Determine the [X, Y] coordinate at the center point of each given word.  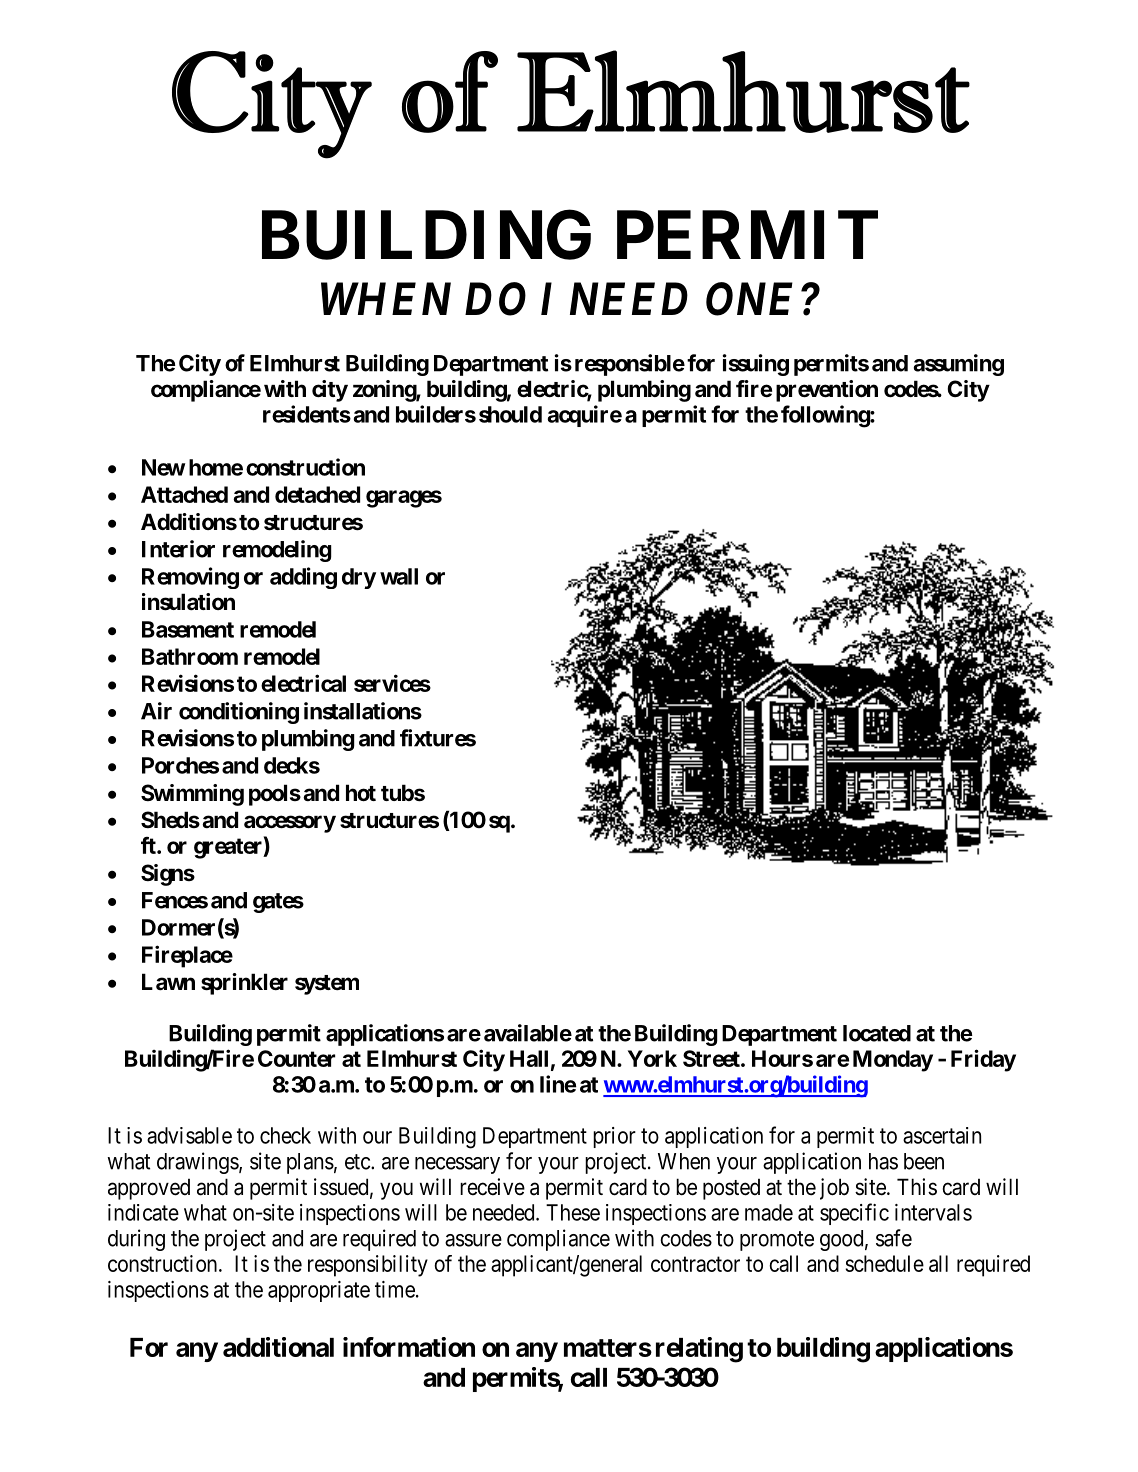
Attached [184, 494]
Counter [296, 1058]
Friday [983, 1060]
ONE [749, 299]
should [510, 414]
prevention [827, 391]
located [877, 1033]
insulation [188, 602]
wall [399, 576]
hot [361, 792]
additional [278, 1347]
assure [473, 1240]
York [652, 1058]
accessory [290, 824]
